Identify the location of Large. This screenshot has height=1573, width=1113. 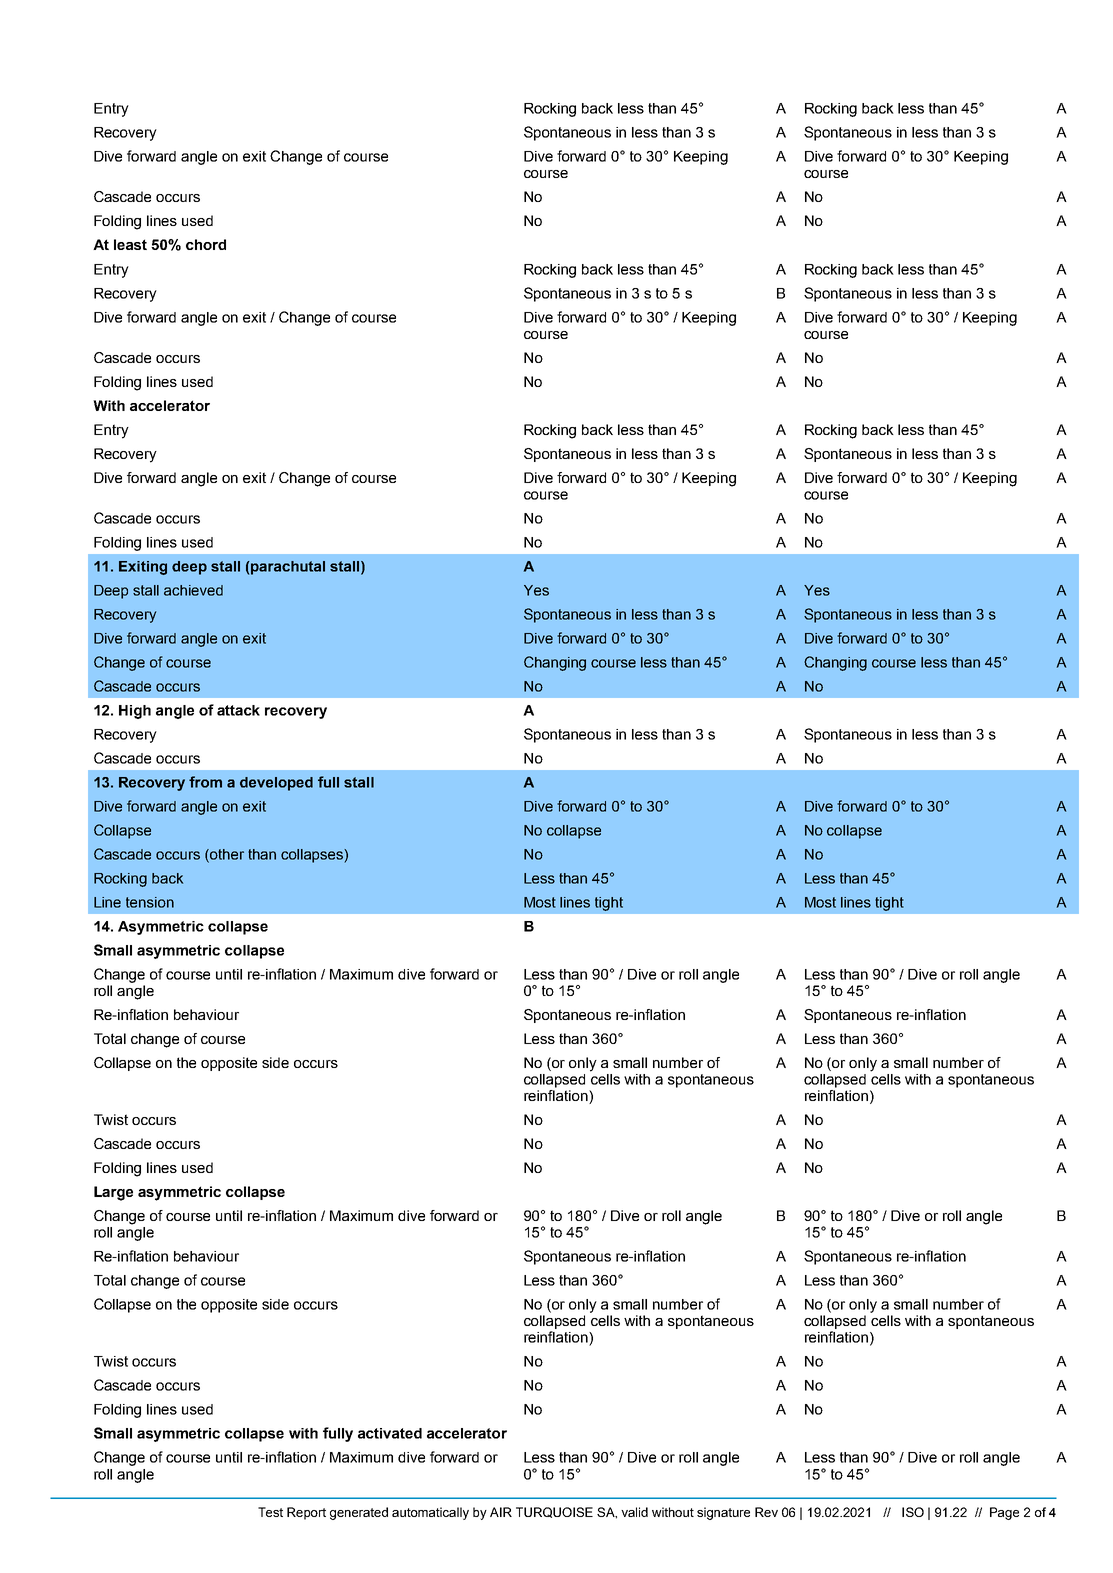
(113, 1193).
